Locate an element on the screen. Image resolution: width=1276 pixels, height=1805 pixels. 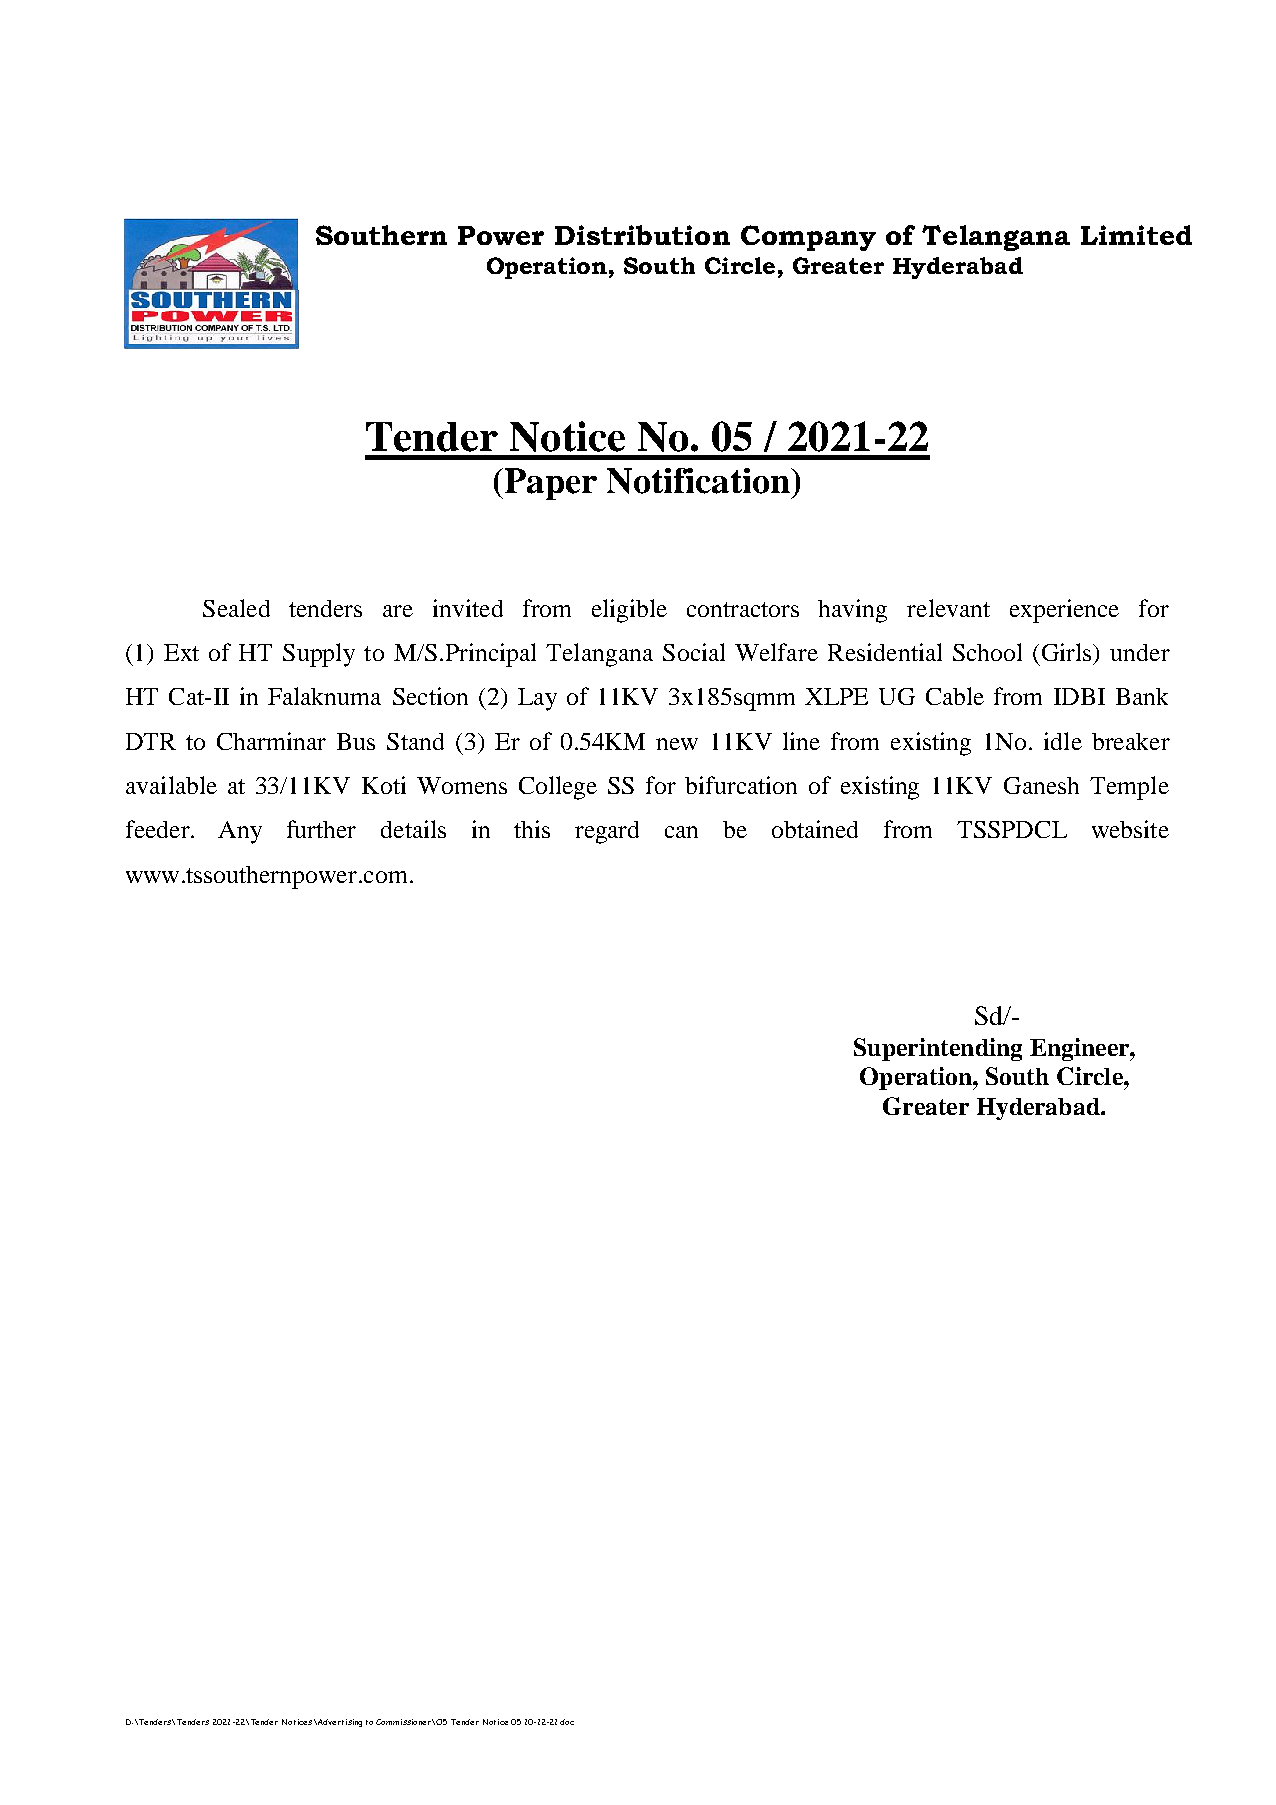
Supply is located at coordinates (319, 655).
